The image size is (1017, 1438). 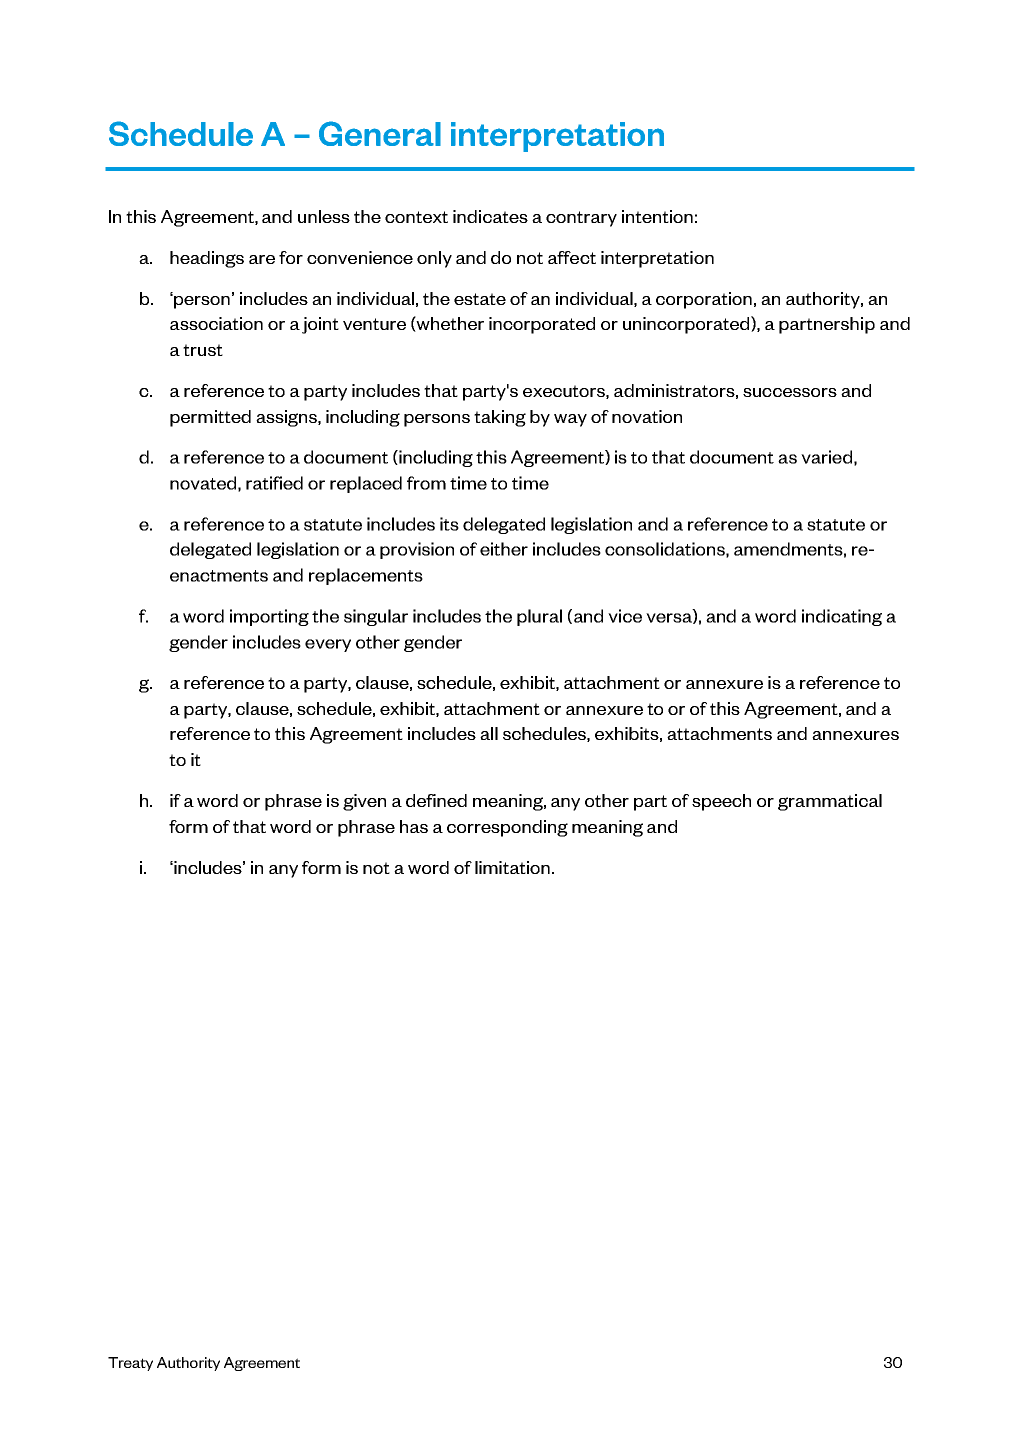 What do you see at coordinates (207, 259) in the screenshot?
I see `headings` at bounding box center [207, 259].
